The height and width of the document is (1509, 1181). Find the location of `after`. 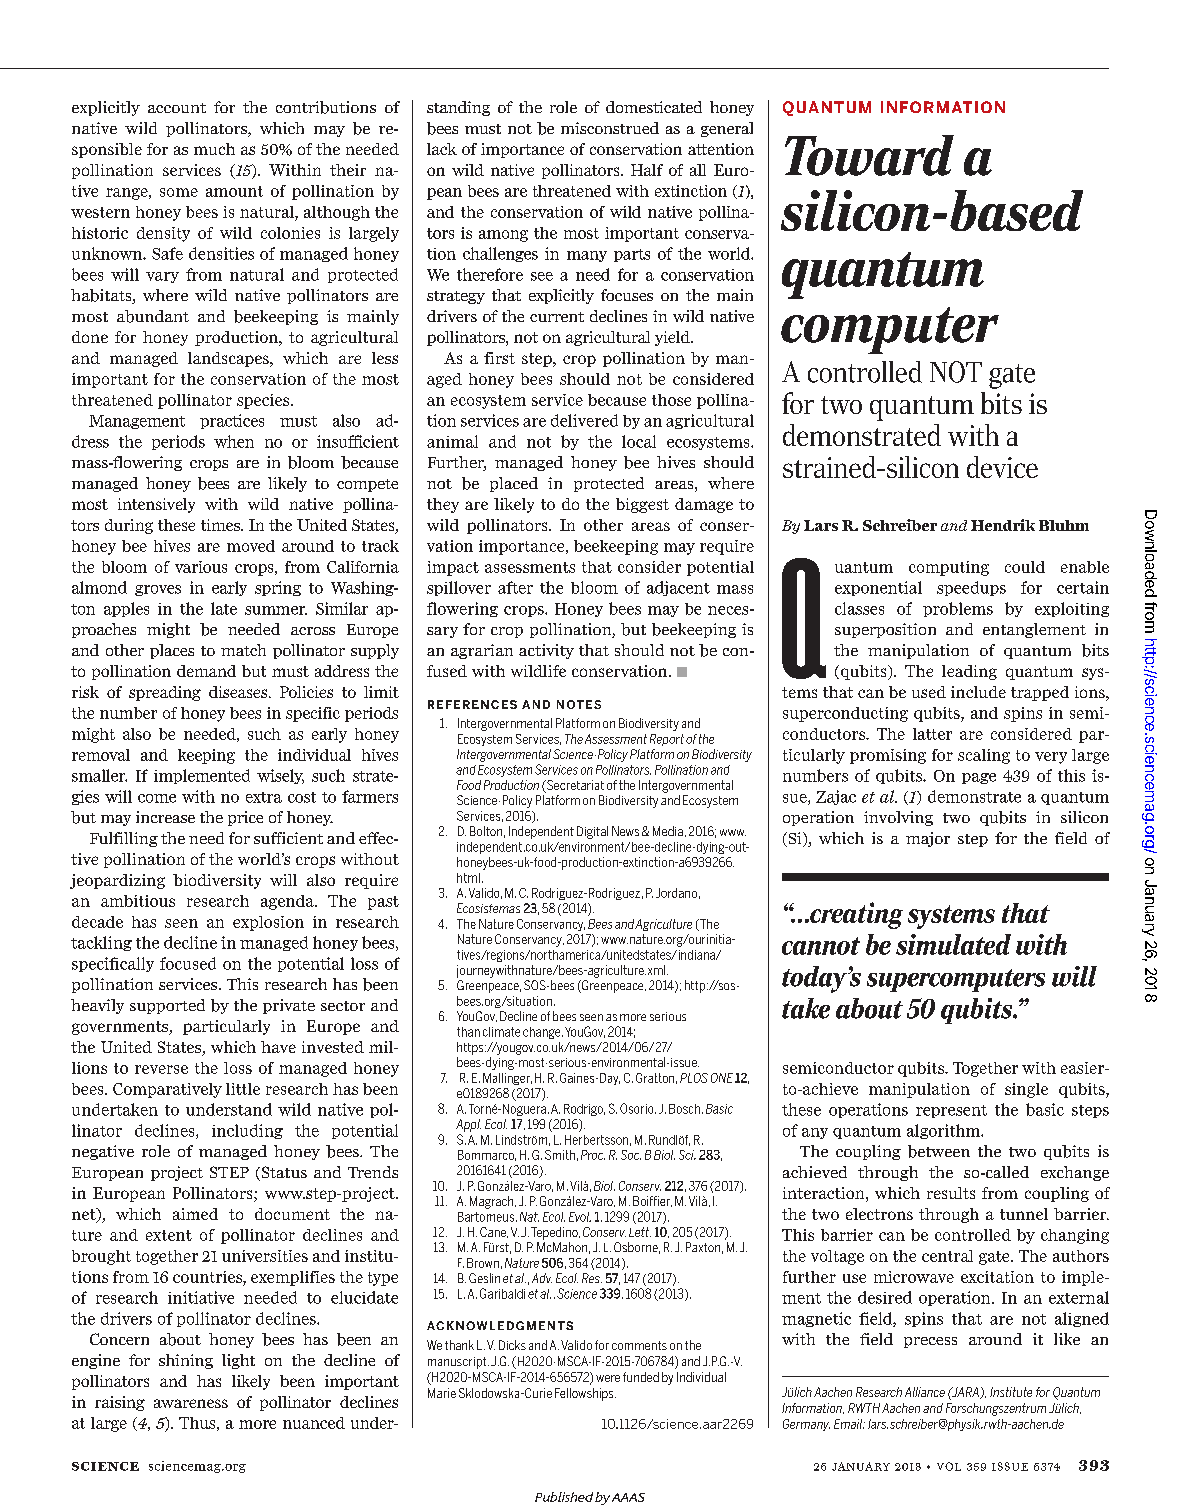

after is located at coordinates (515, 587).
